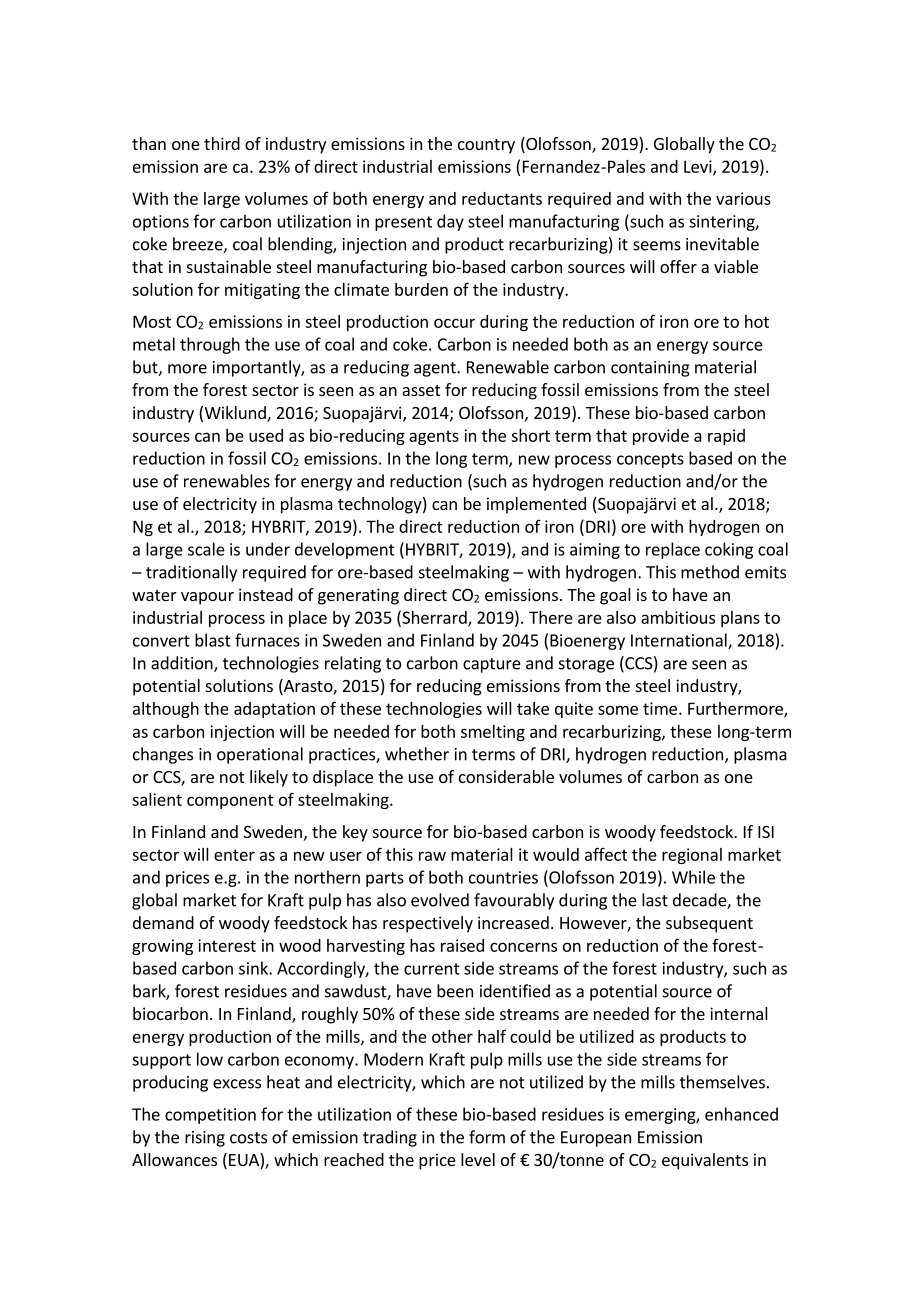  Describe the element at coordinates (487, 1137) in the screenshot. I see `form` at that location.
